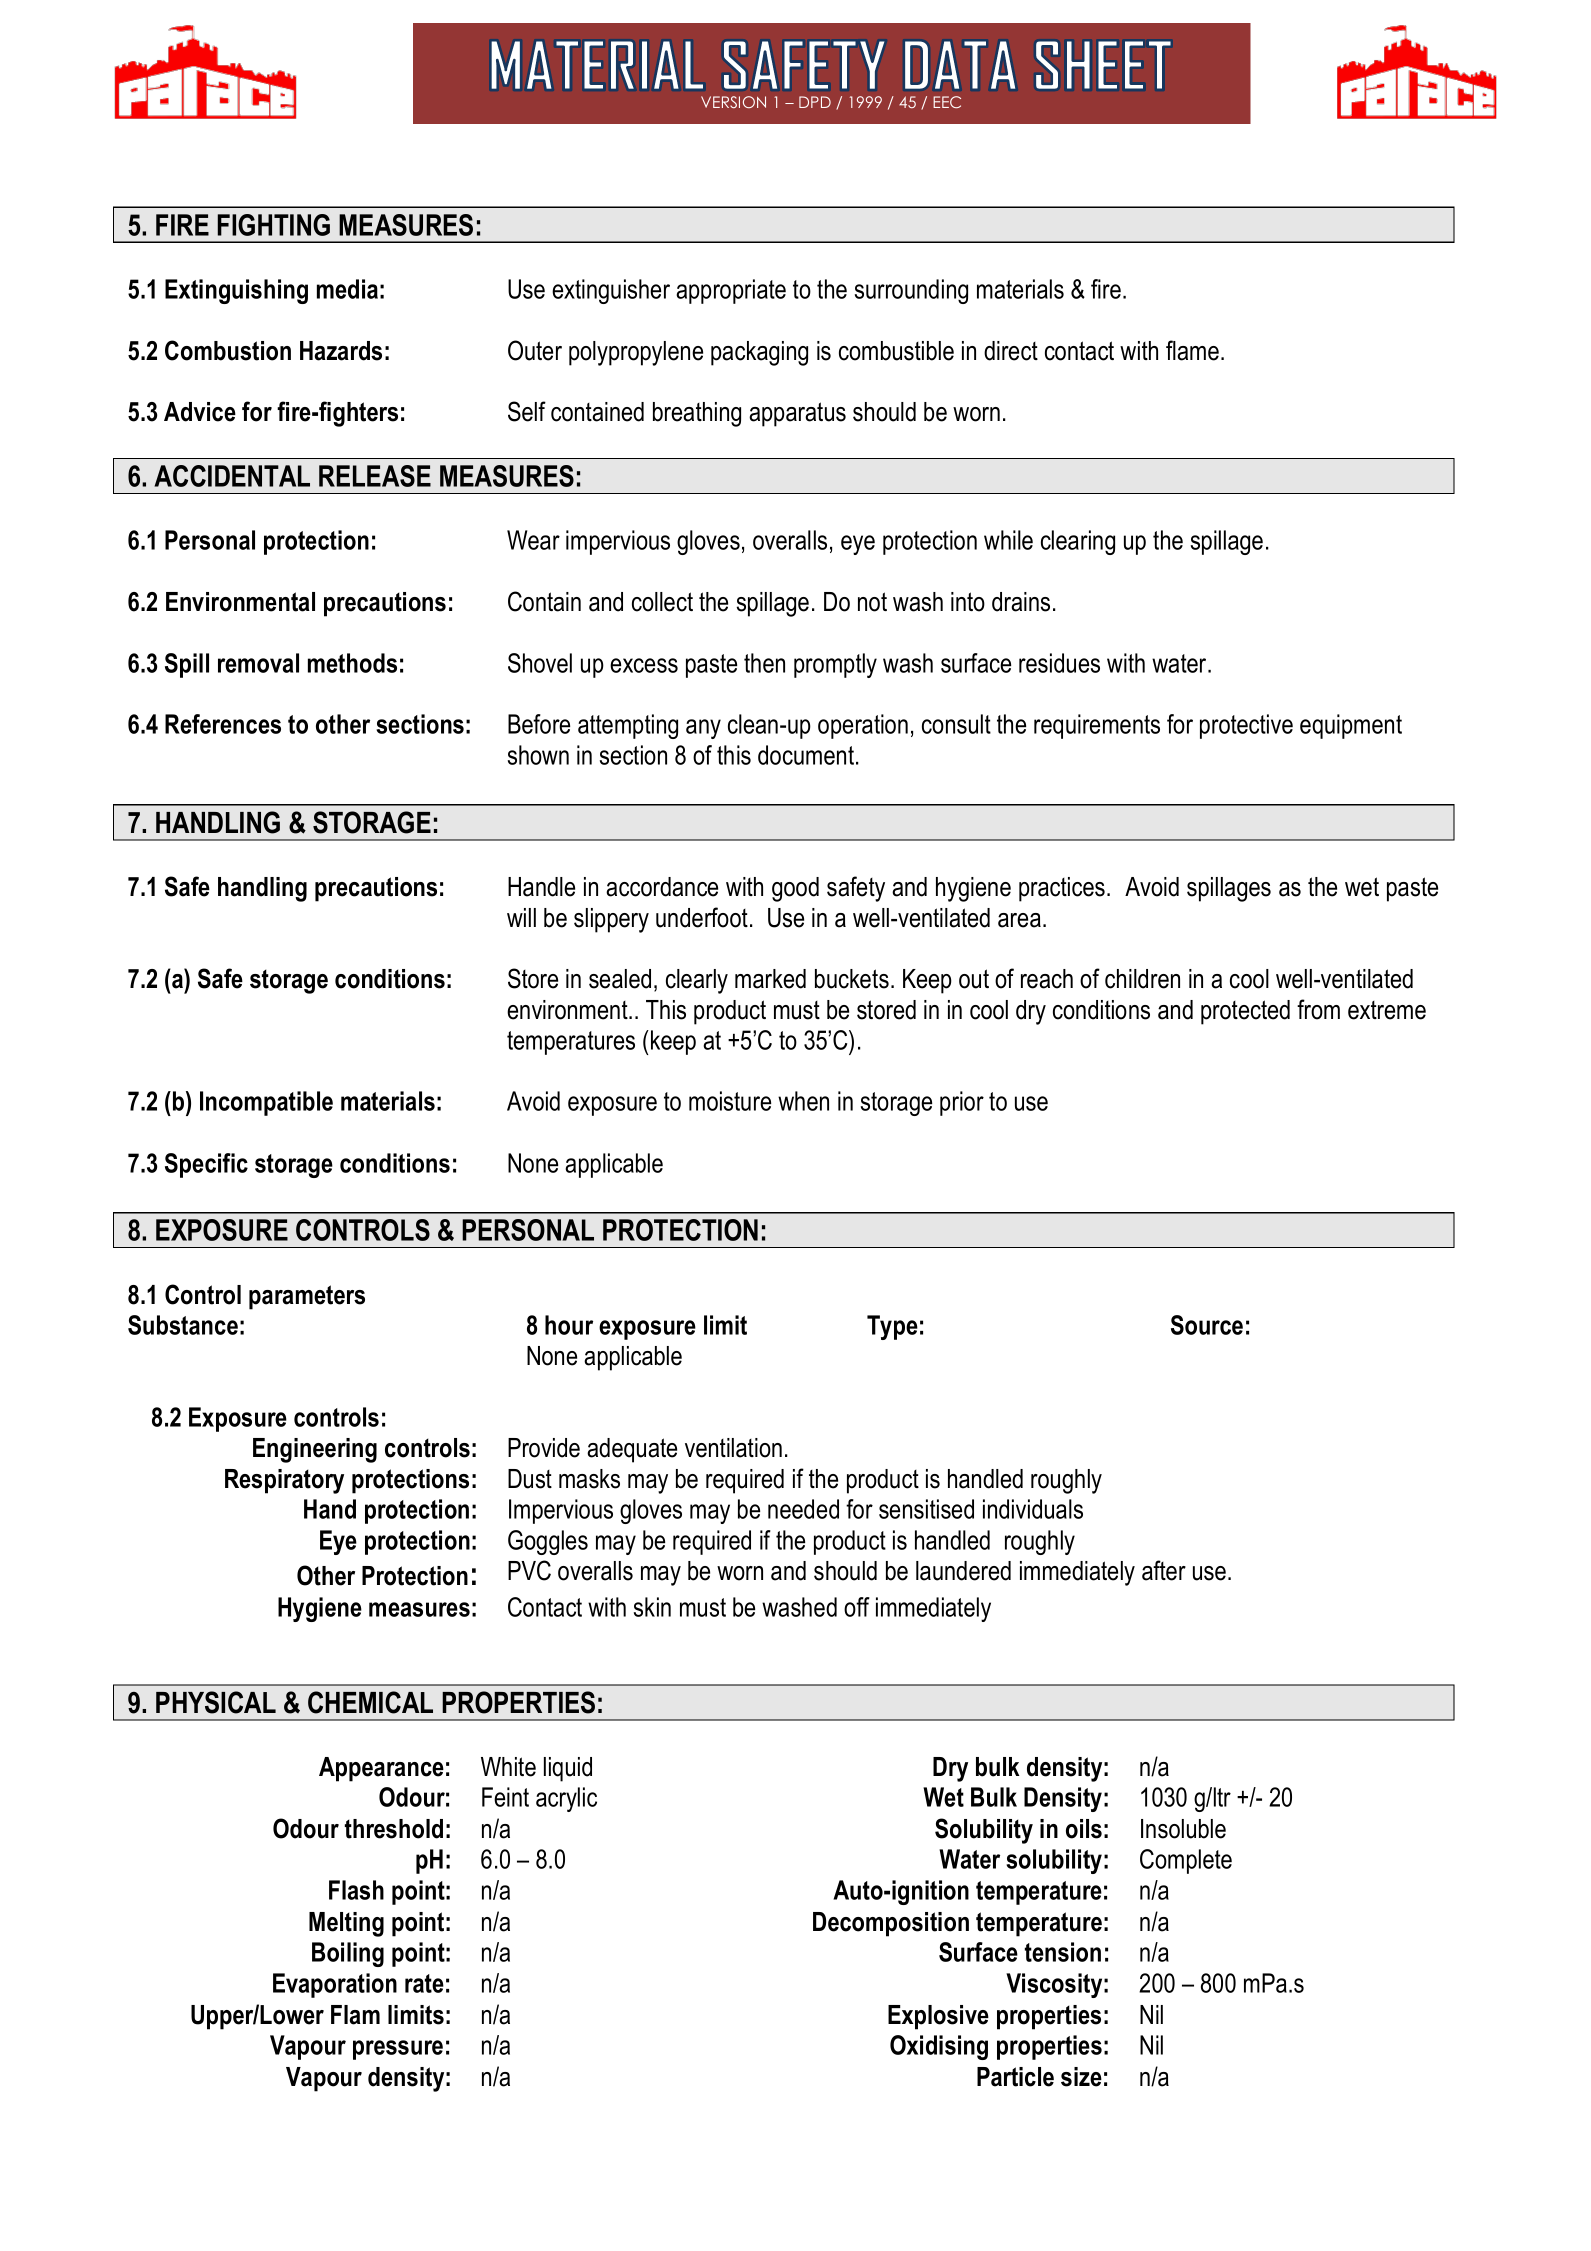 This document has height=2251, width=1591. Describe the element at coordinates (815, 102) in the document. I see `DPD` at that location.
